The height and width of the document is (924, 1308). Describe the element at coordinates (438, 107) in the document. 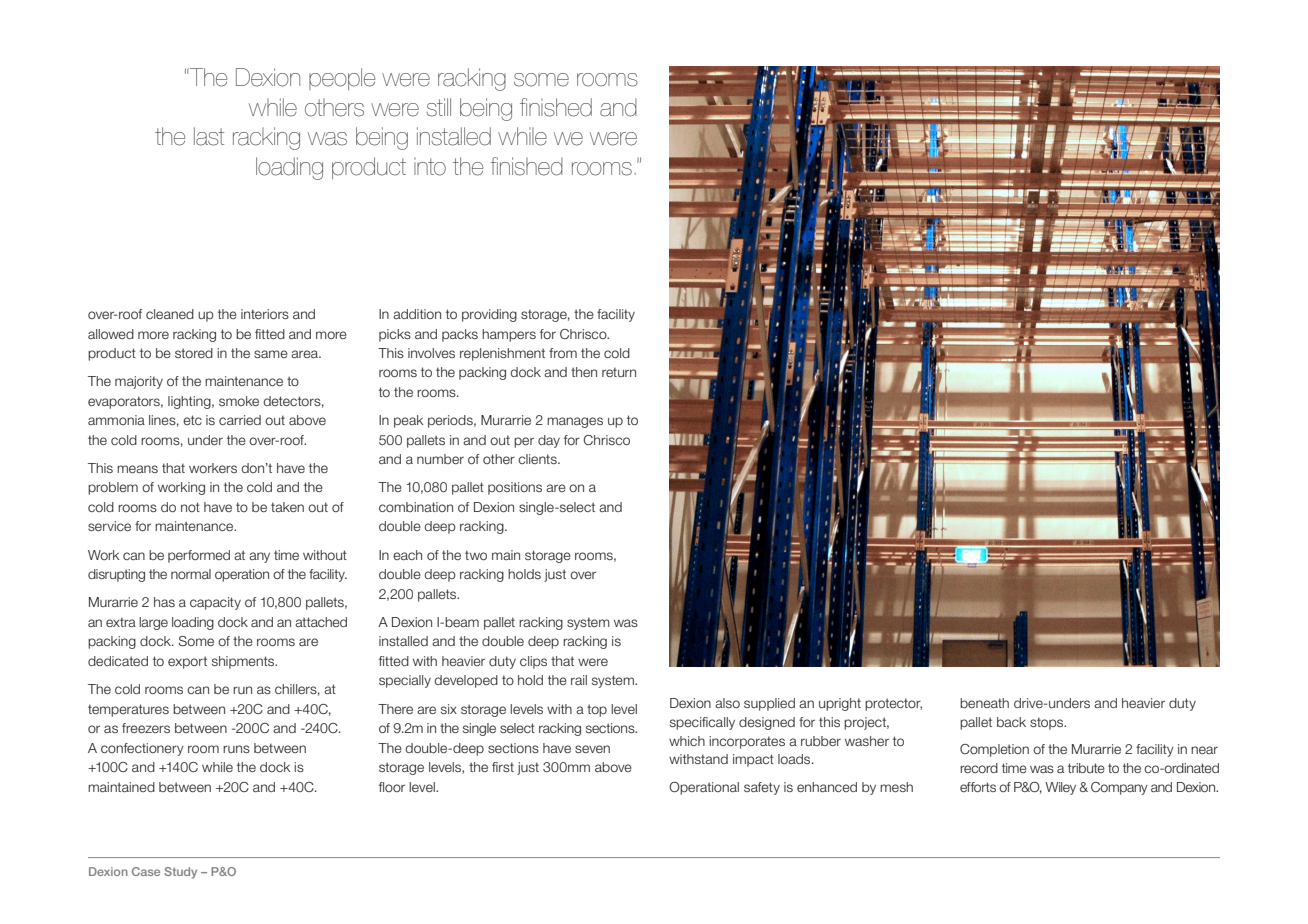

I see `still` at that location.
